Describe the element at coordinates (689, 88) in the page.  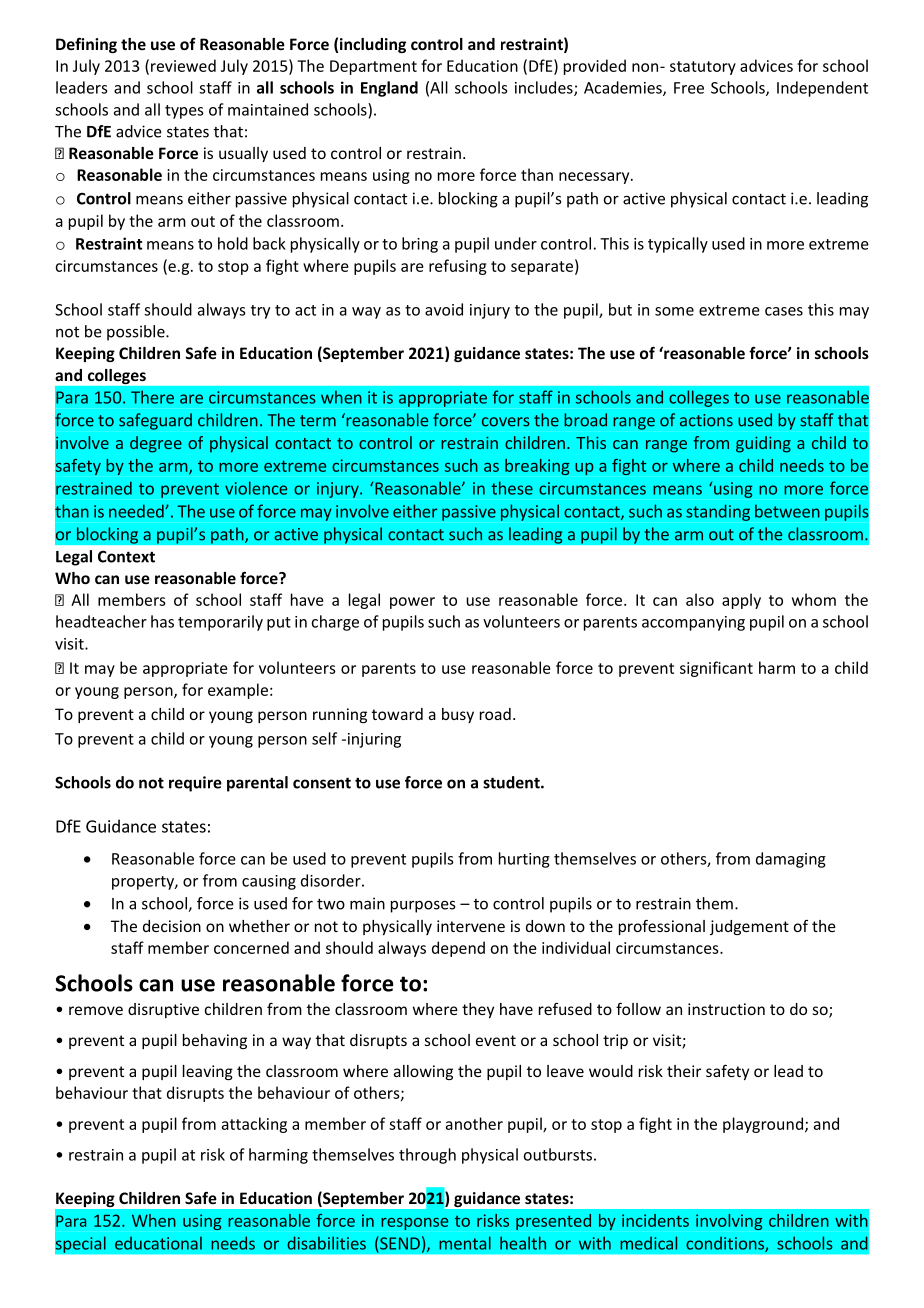
I see `Free` at that location.
